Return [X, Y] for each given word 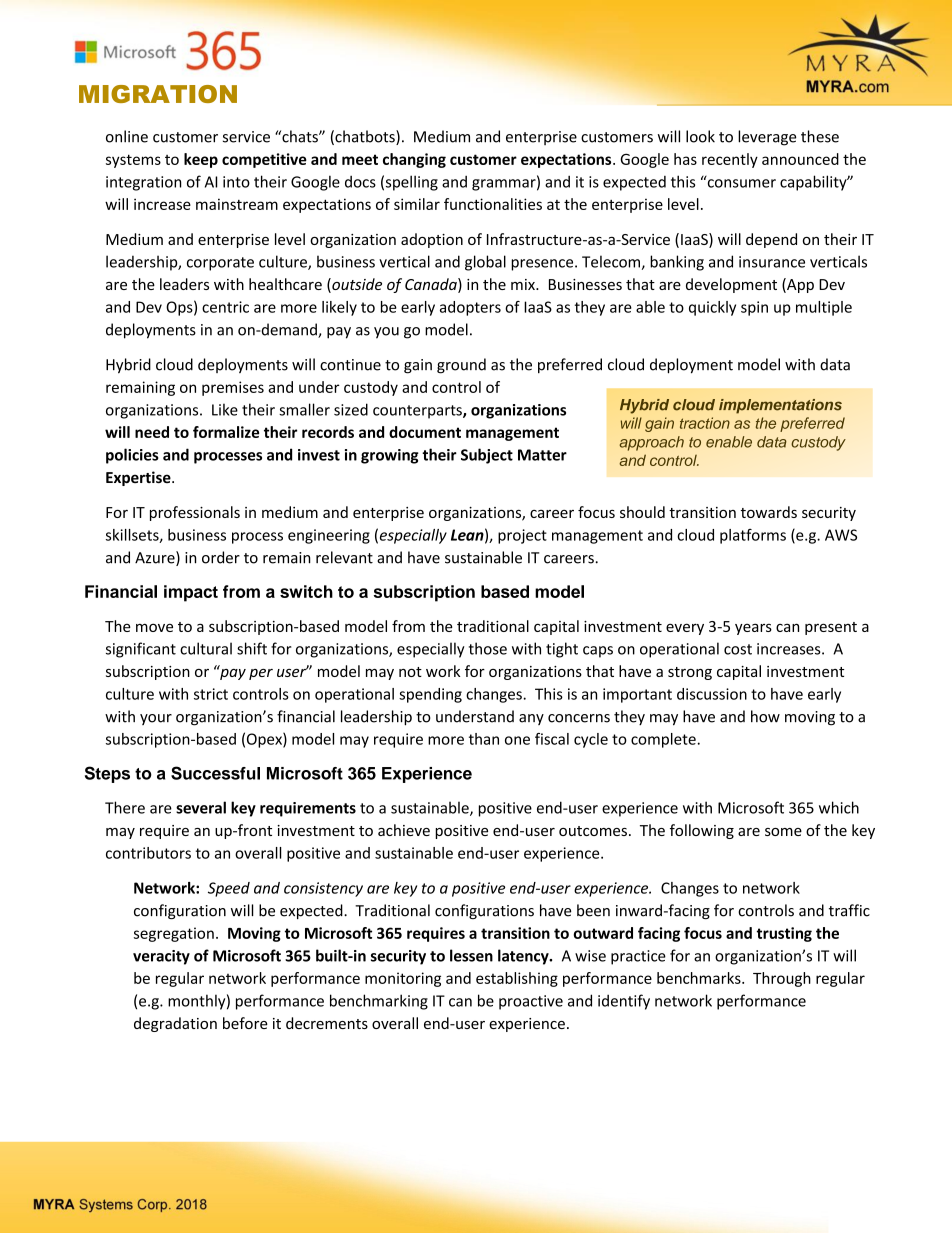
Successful [215, 773]
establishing [517, 979]
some [783, 832]
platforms [753, 536]
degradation [175, 1024]
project [522, 536]
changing [414, 160]
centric [225, 307]
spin [754, 308]
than [484, 739]
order [221, 557]
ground [461, 366]
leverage [767, 138]
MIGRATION [158, 94]
